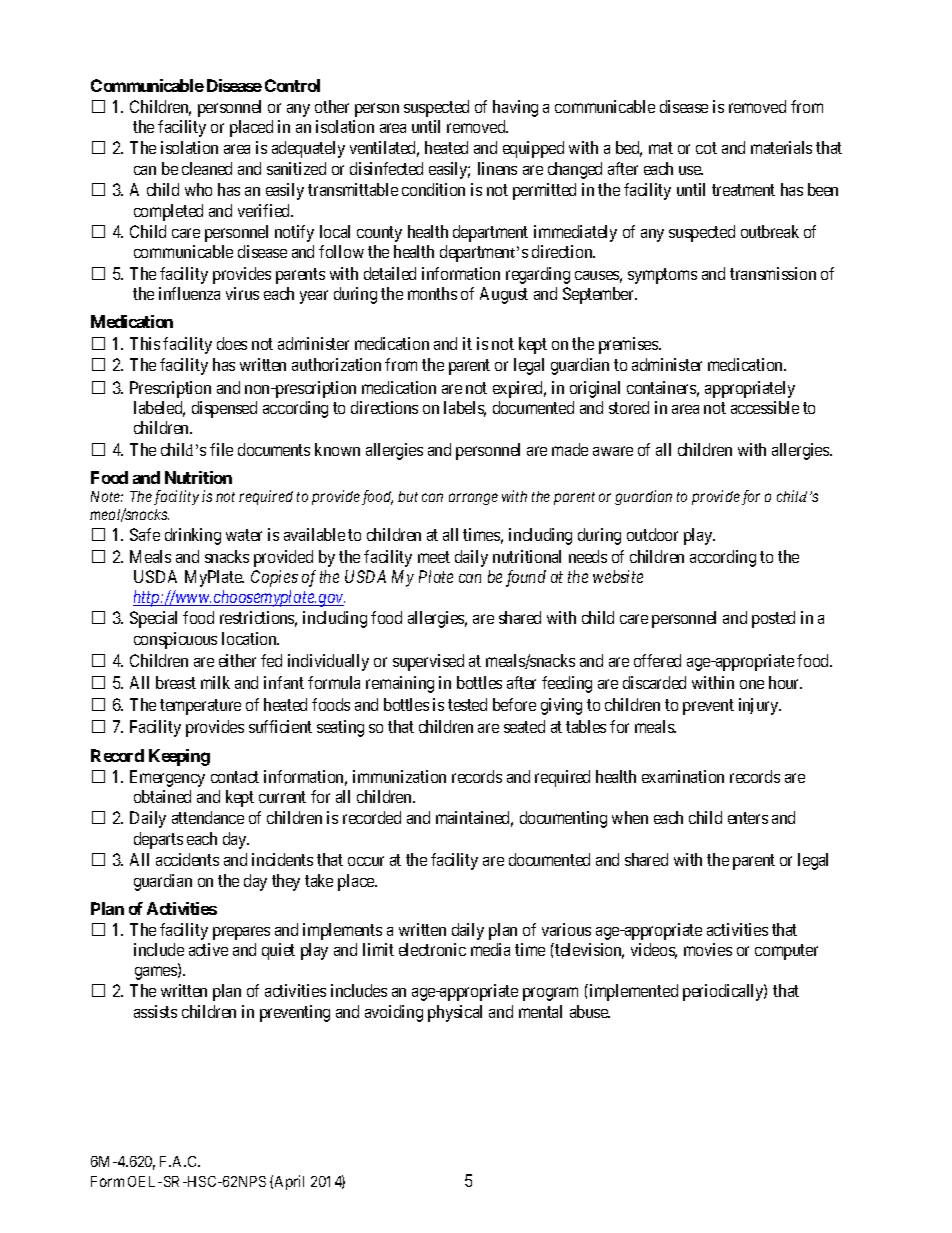  I want to click on physical, so click(455, 1013).
